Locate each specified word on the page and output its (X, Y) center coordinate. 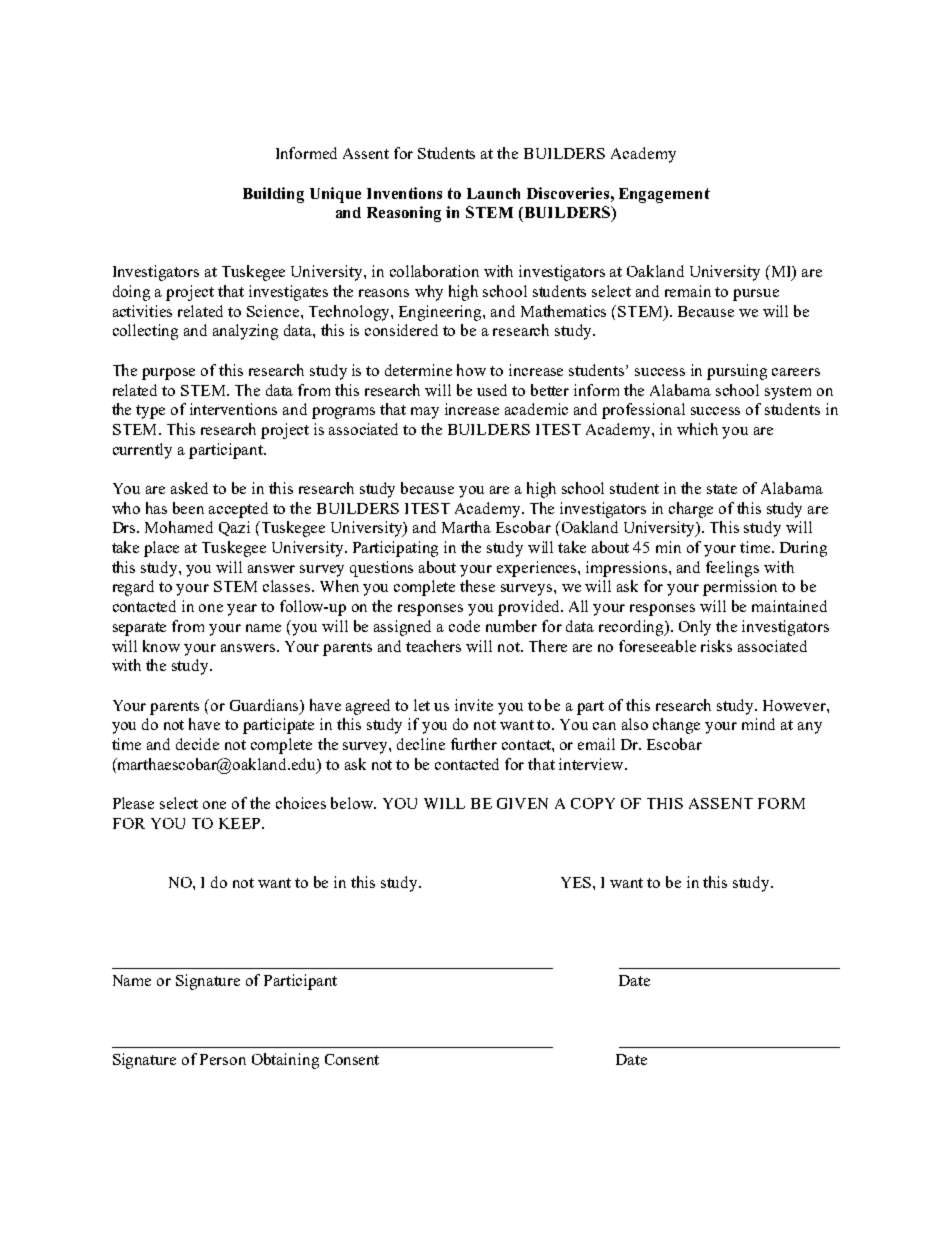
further (474, 744)
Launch (493, 193)
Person (223, 1059)
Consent (352, 1059)
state (722, 489)
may (425, 413)
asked (189, 488)
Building (273, 195)
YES (577, 882)
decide (197, 744)
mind (758, 724)
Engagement (664, 195)
